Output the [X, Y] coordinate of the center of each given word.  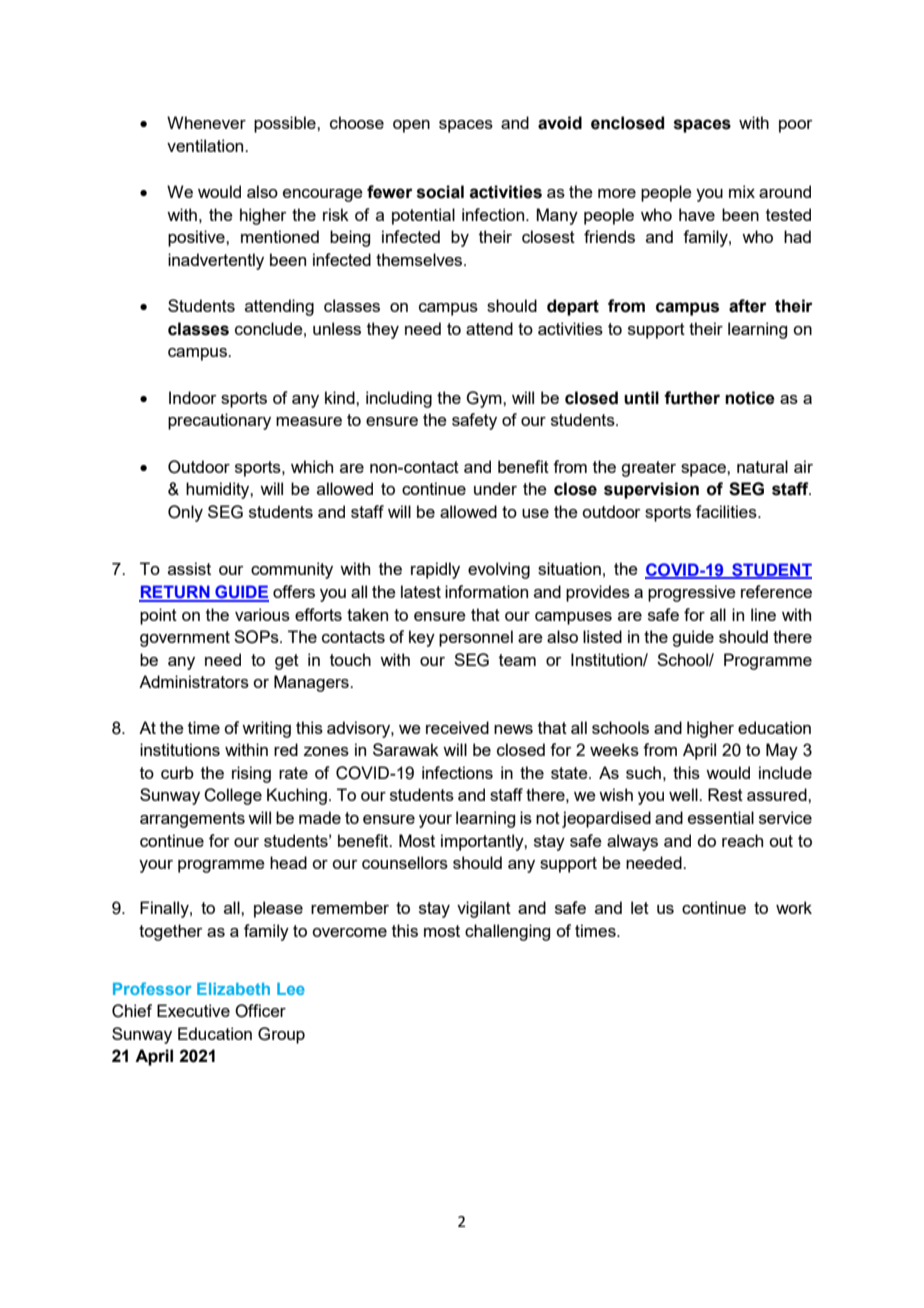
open [411, 126]
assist [189, 568]
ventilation [206, 145]
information [486, 591]
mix [742, 191]
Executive [193, 1010]
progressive [692, 593]
